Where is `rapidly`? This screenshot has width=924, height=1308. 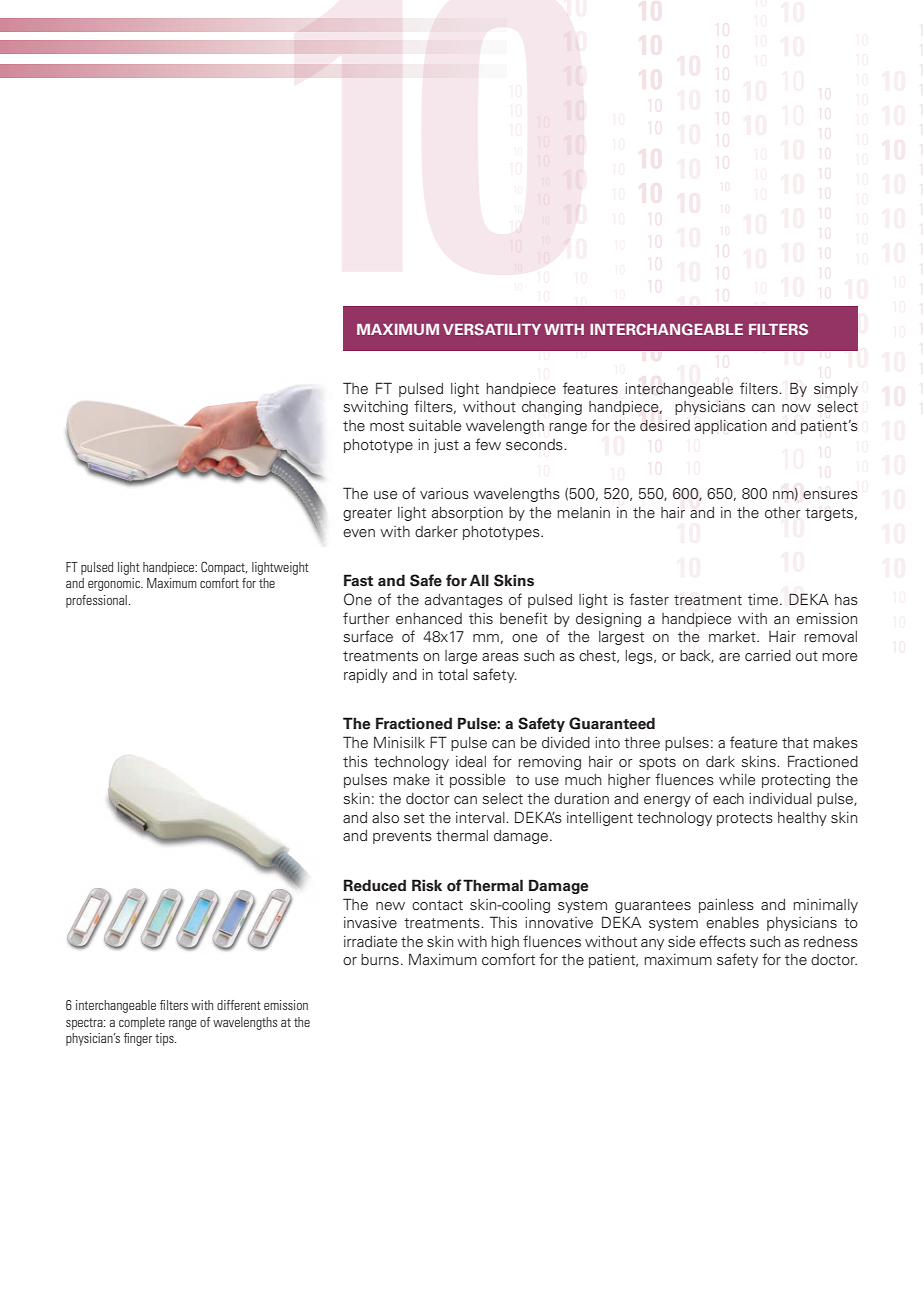 rapidly is located at coordinates (366, 676).
